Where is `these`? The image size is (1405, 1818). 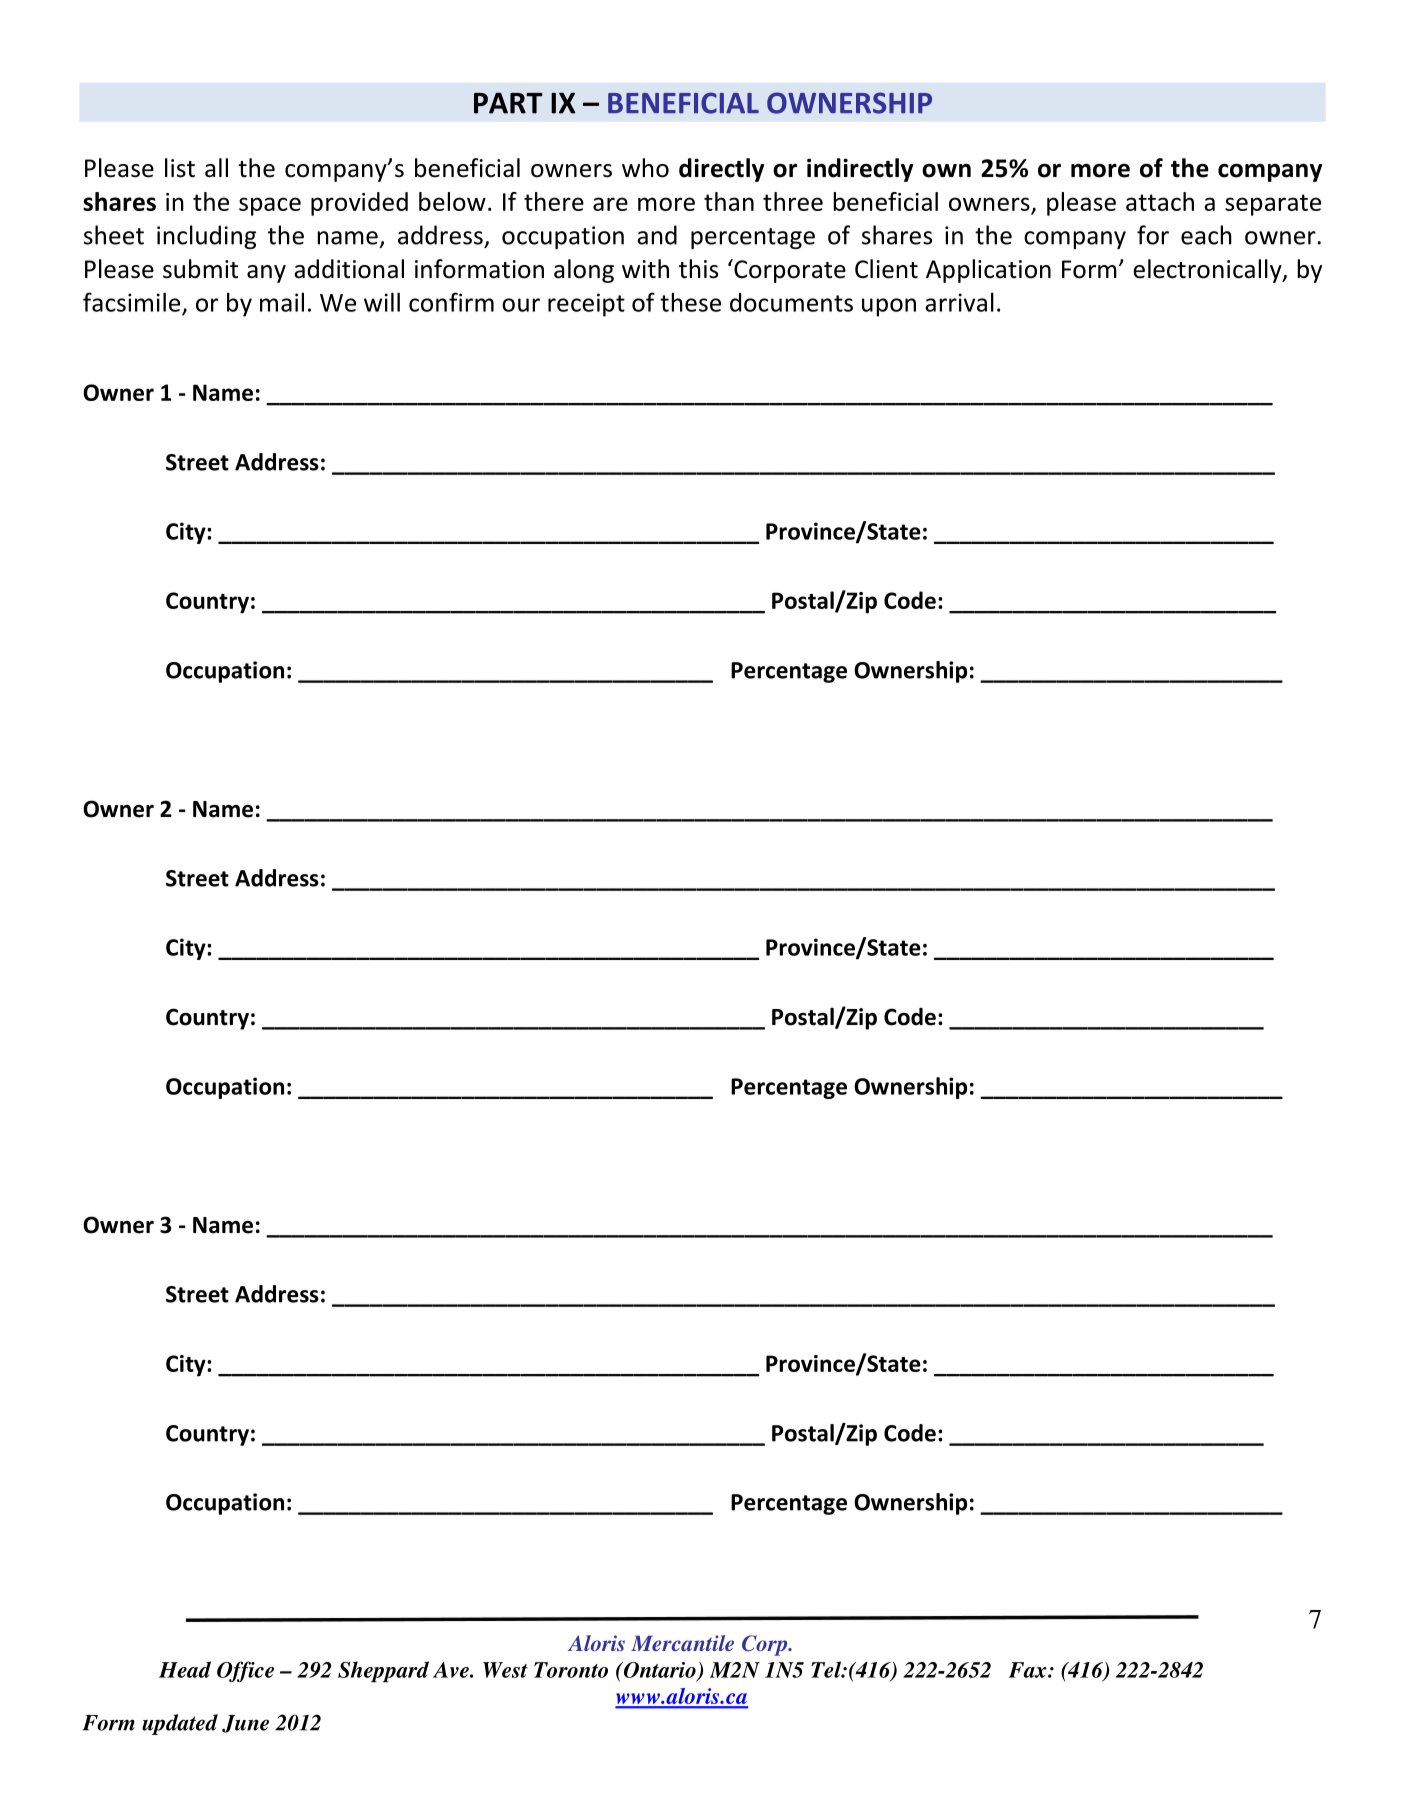
these is located at coordinates (690, 302).
